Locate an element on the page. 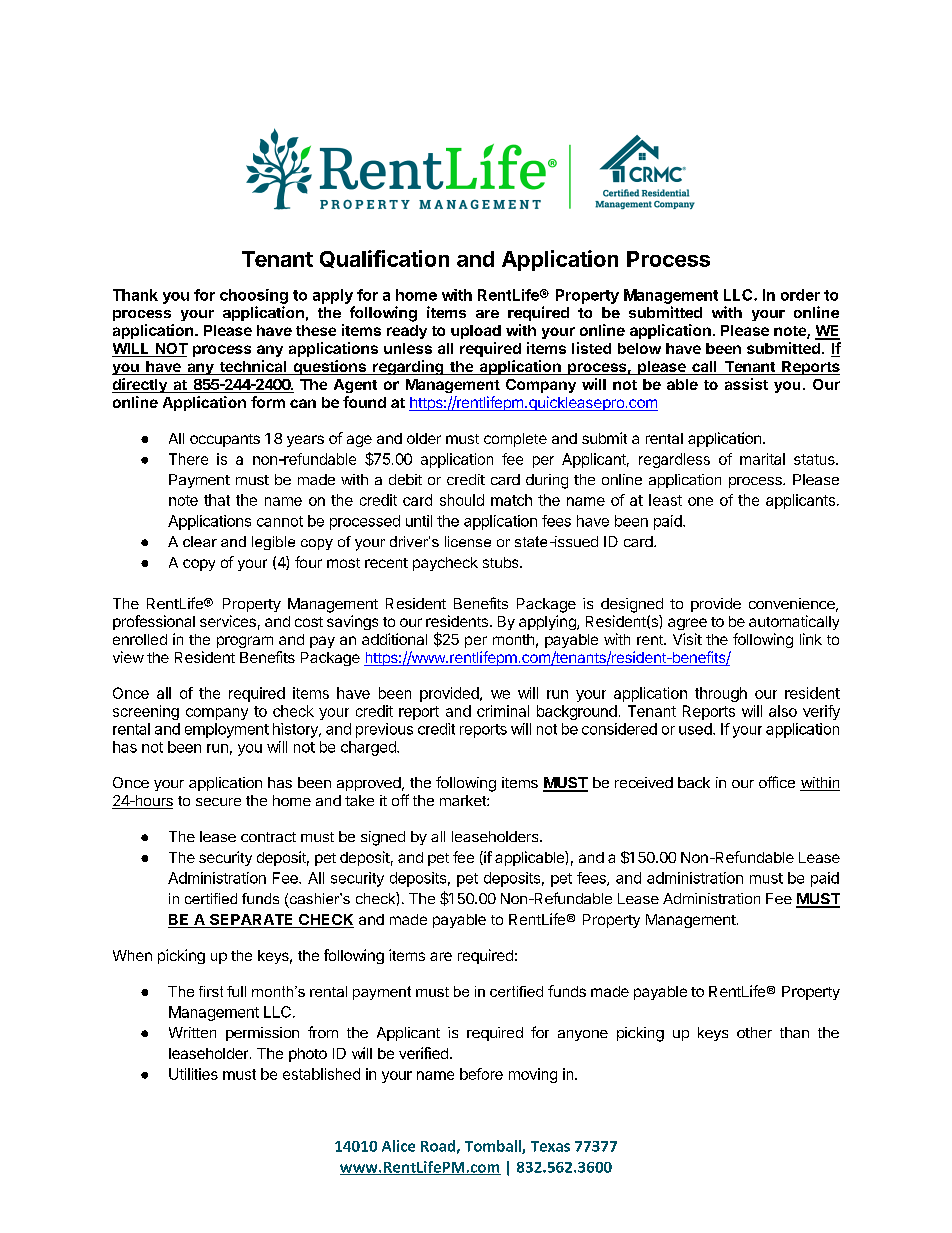 Image resolution: width=952 pixels, height=1233 pixels. order is located at coordinates (800, 295).
